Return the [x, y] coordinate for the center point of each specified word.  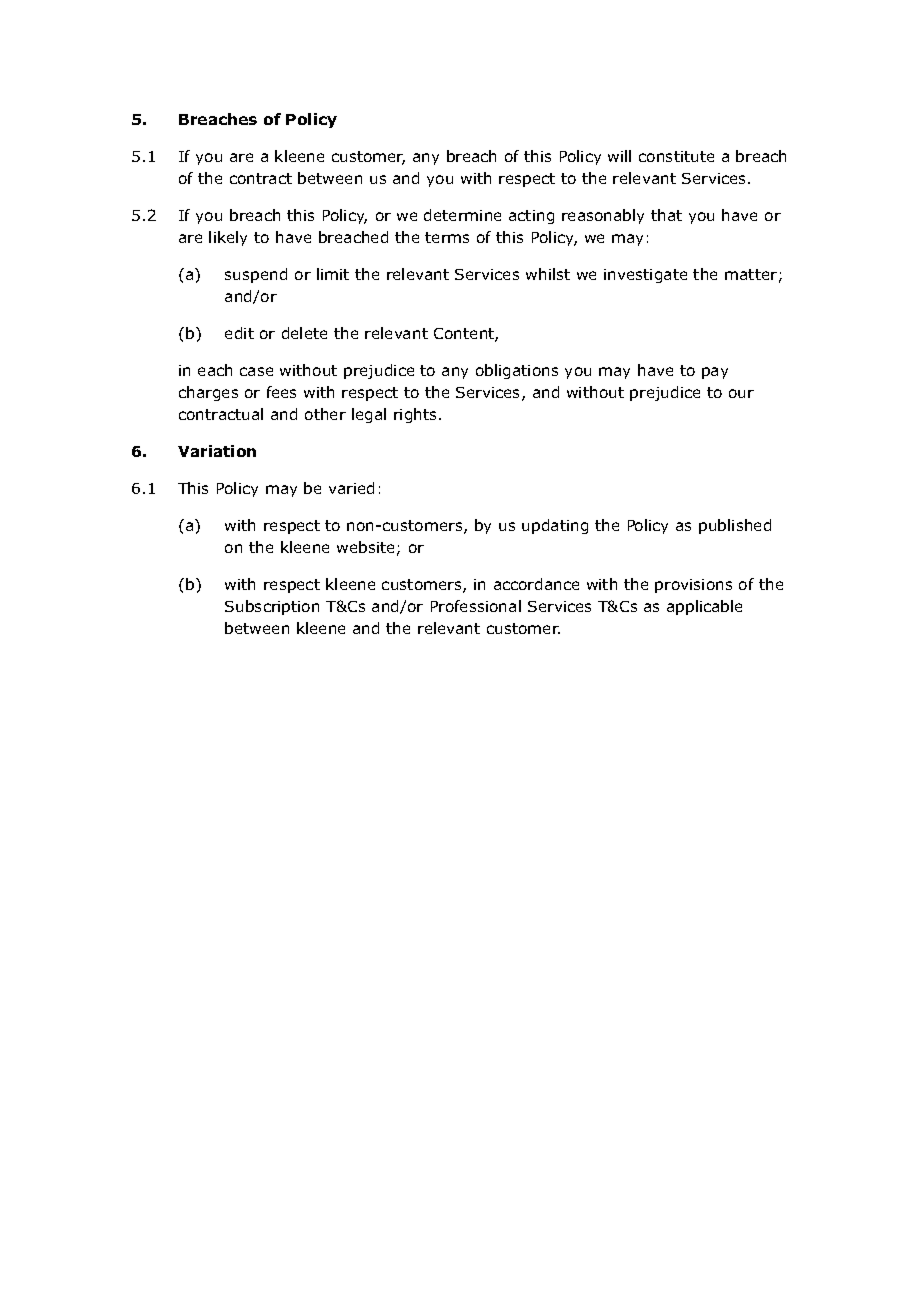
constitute [676, 156]
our [741, 393]
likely [228, 238]
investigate [645, 276]
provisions [693, 586]
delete [304, 333]
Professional [476, 606]
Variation [217, 451]
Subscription [272, 607]
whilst [548, 274]
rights [417, 415]
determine [462, 215]
